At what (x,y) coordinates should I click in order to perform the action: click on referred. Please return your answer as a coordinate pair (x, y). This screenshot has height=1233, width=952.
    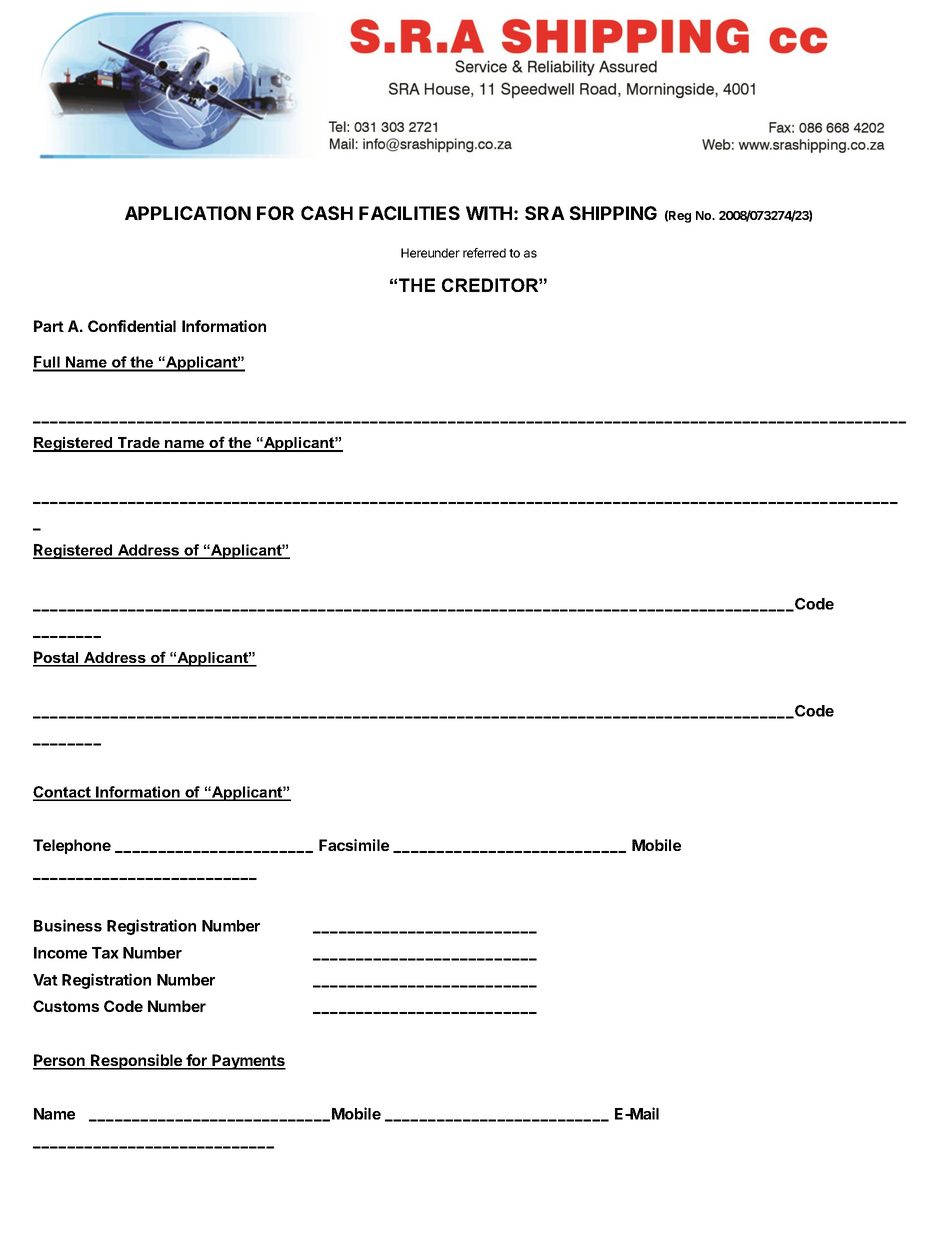
    Looking at the image, I should click on (484, 253).
